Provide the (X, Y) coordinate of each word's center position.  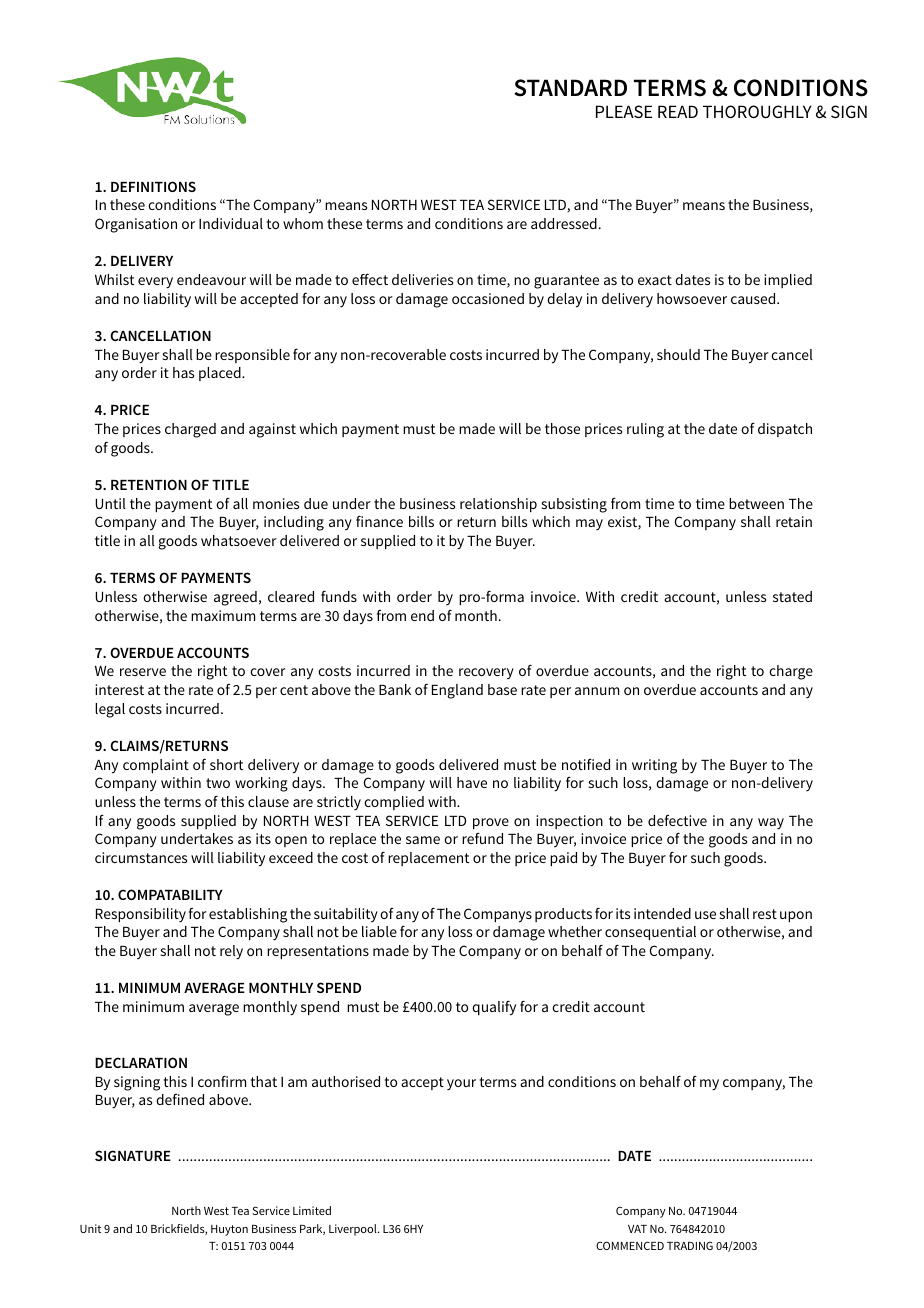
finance (379, 521)
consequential (650, 933)
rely (231, 952)
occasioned (488, 298)
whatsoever (239, 540)
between (756, 503)
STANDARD (570, 88)
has (183, 372)
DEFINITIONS (153, 186)
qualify (494, 1008)
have (472, 782)
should (678, 354)
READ (678, 111)
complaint (156, 766)
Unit (90, 1228)
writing (654, 766)
